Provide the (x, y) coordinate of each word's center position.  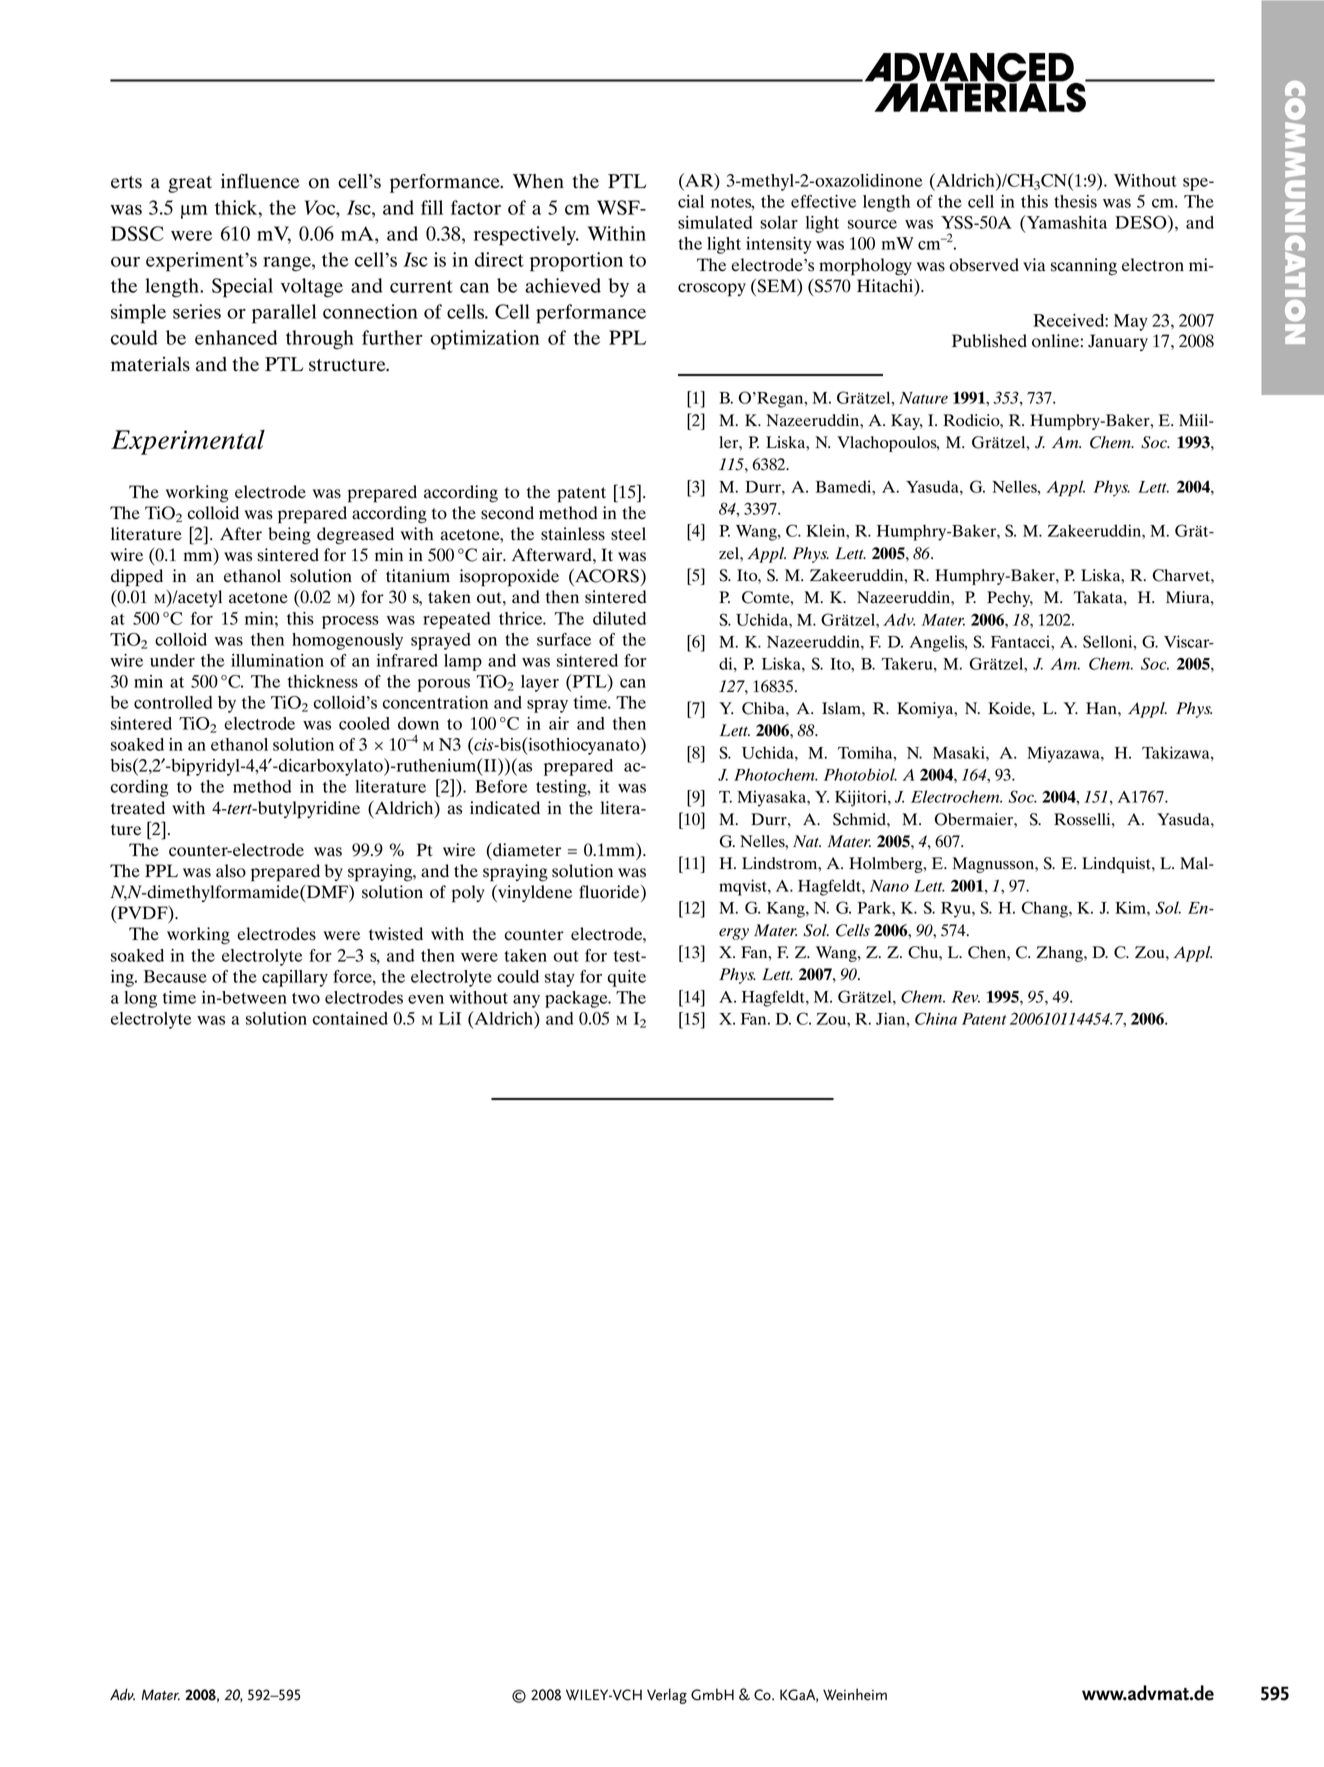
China (936, 1018)
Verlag (667, 1696)
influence (260, 181)
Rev (966, 997)
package (577, 999)
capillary (295, 978)
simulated (715, 222)
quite (626, 978)
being (289, 536)
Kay (907, 422)
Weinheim (855, 1694)
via (1034, 264)
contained (350, 1018)
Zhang (1060, 954)
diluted (619, 618)
